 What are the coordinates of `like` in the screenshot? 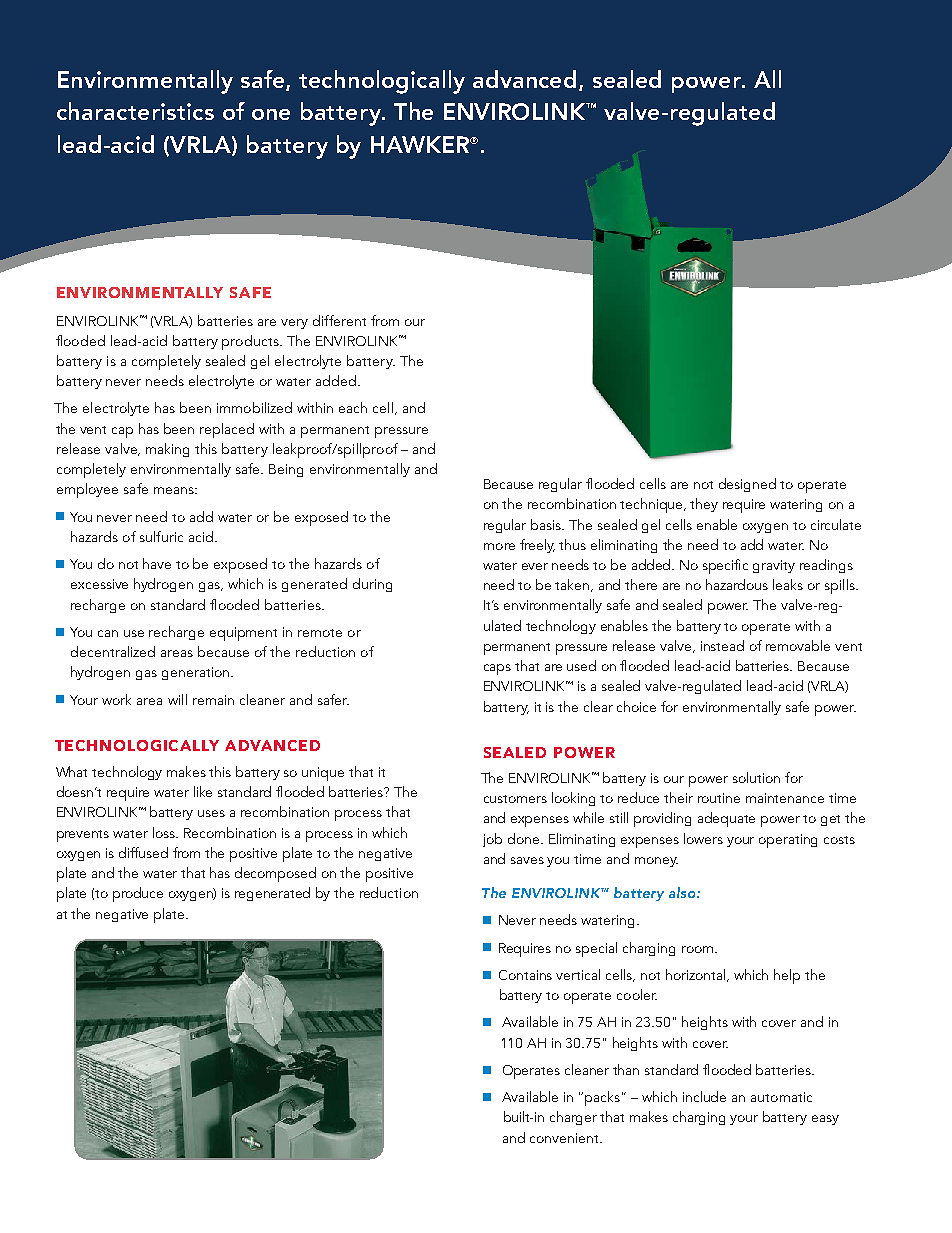 It's located at (203, 791).
